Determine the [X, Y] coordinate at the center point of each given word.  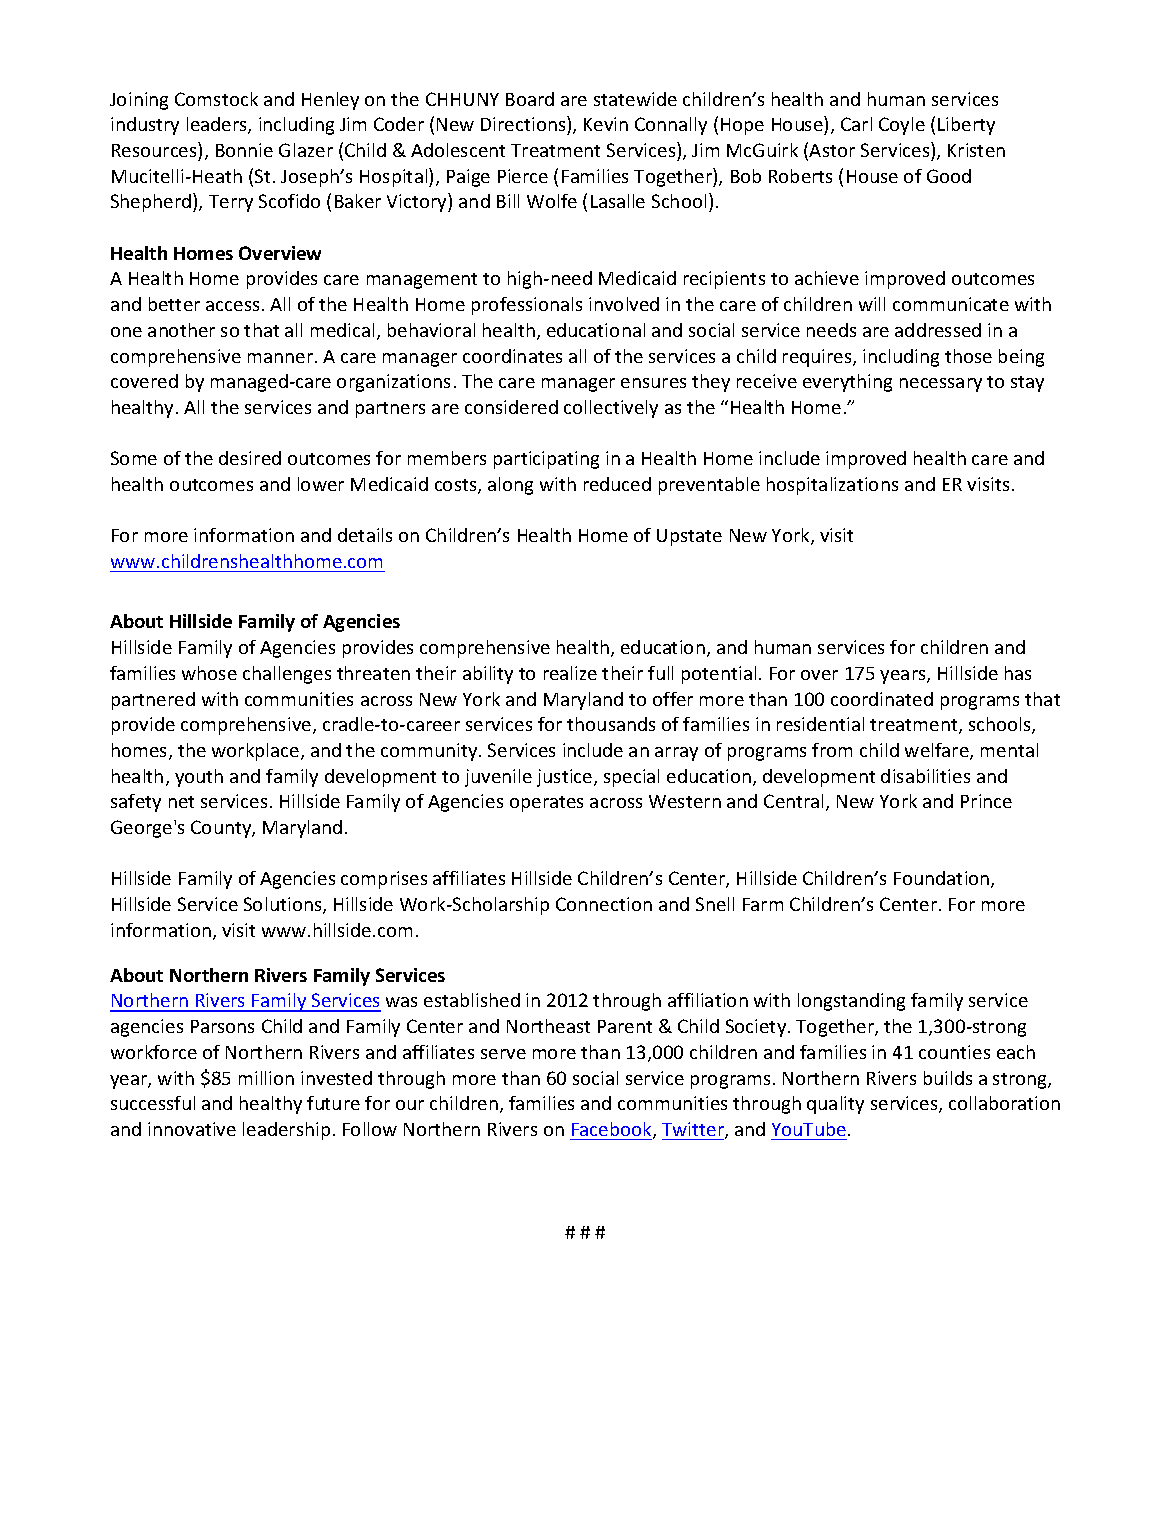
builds [948, 1078]
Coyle [902, 126]
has [1018, 673]
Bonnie [244, 150]
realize [570, 673]
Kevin [606, 124]
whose [209, 673]
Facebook [613, 1130]
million [266, 1078]
